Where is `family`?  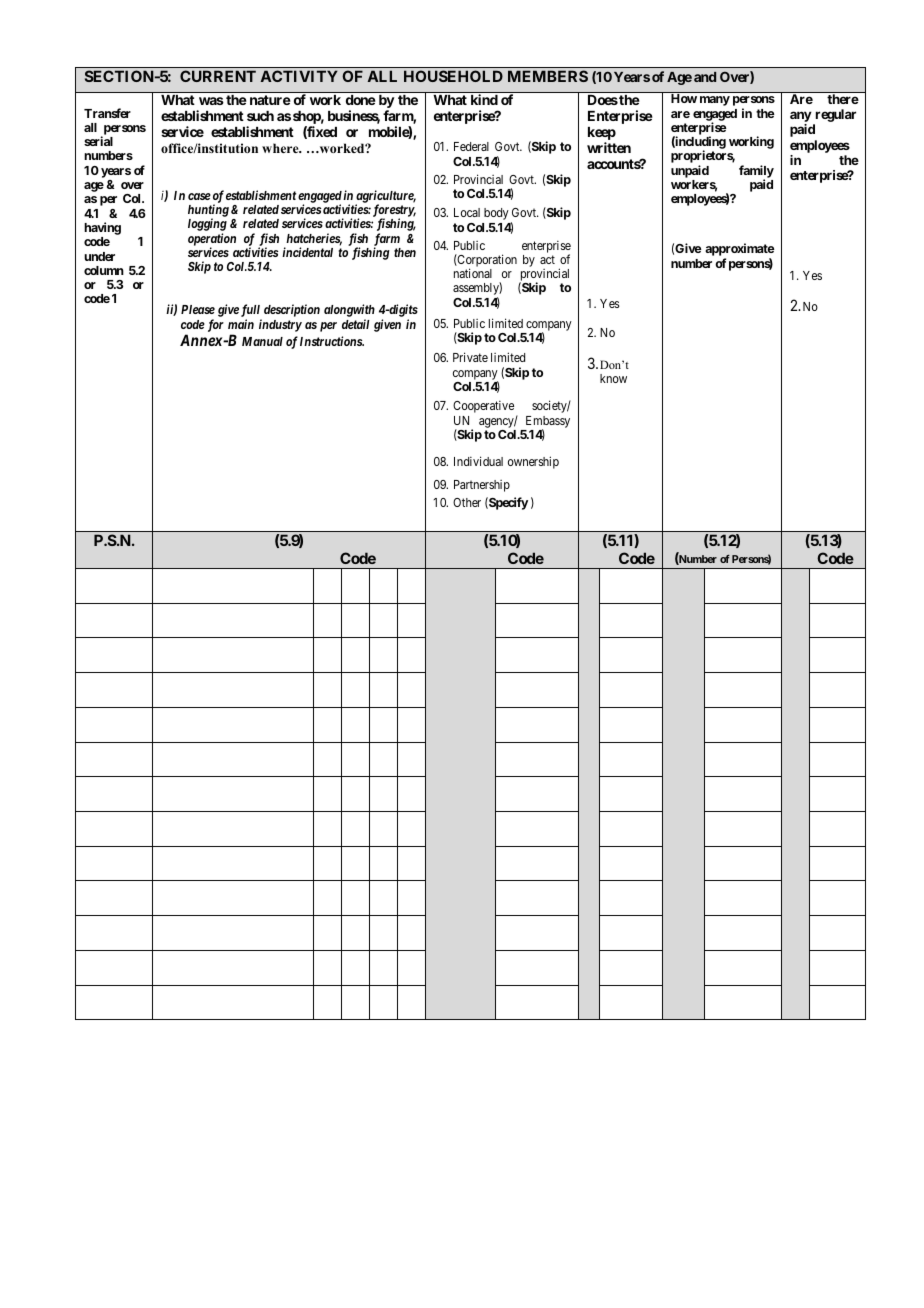
family is located at coordinates (756, 172).
